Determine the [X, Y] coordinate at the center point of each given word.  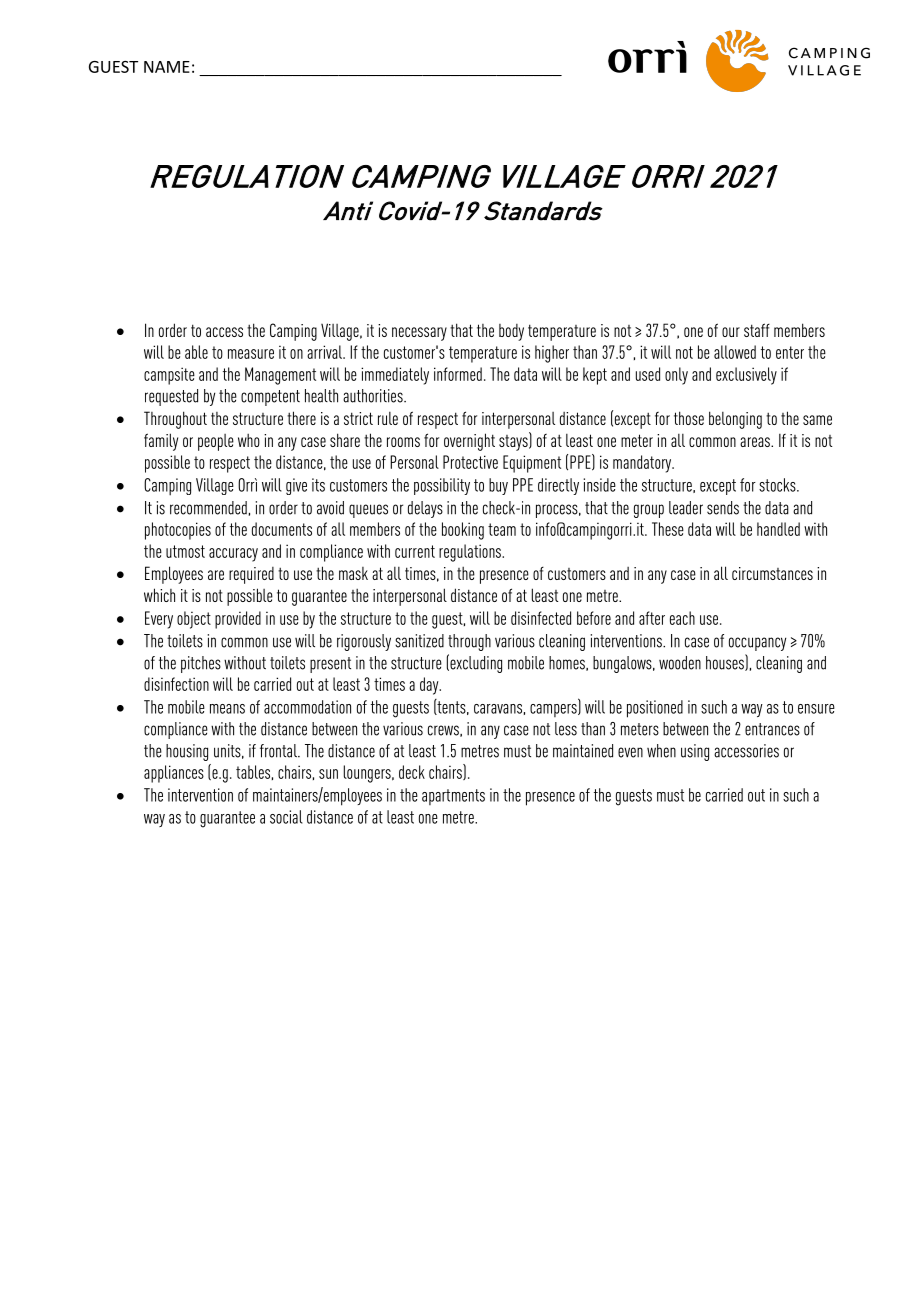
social [286, 817]
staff [757, 330]
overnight [469, 442]
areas [756, 442]
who [249, 440]
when [661, 751]
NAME [167, 67]
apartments [453, 797]
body [511, 332]
